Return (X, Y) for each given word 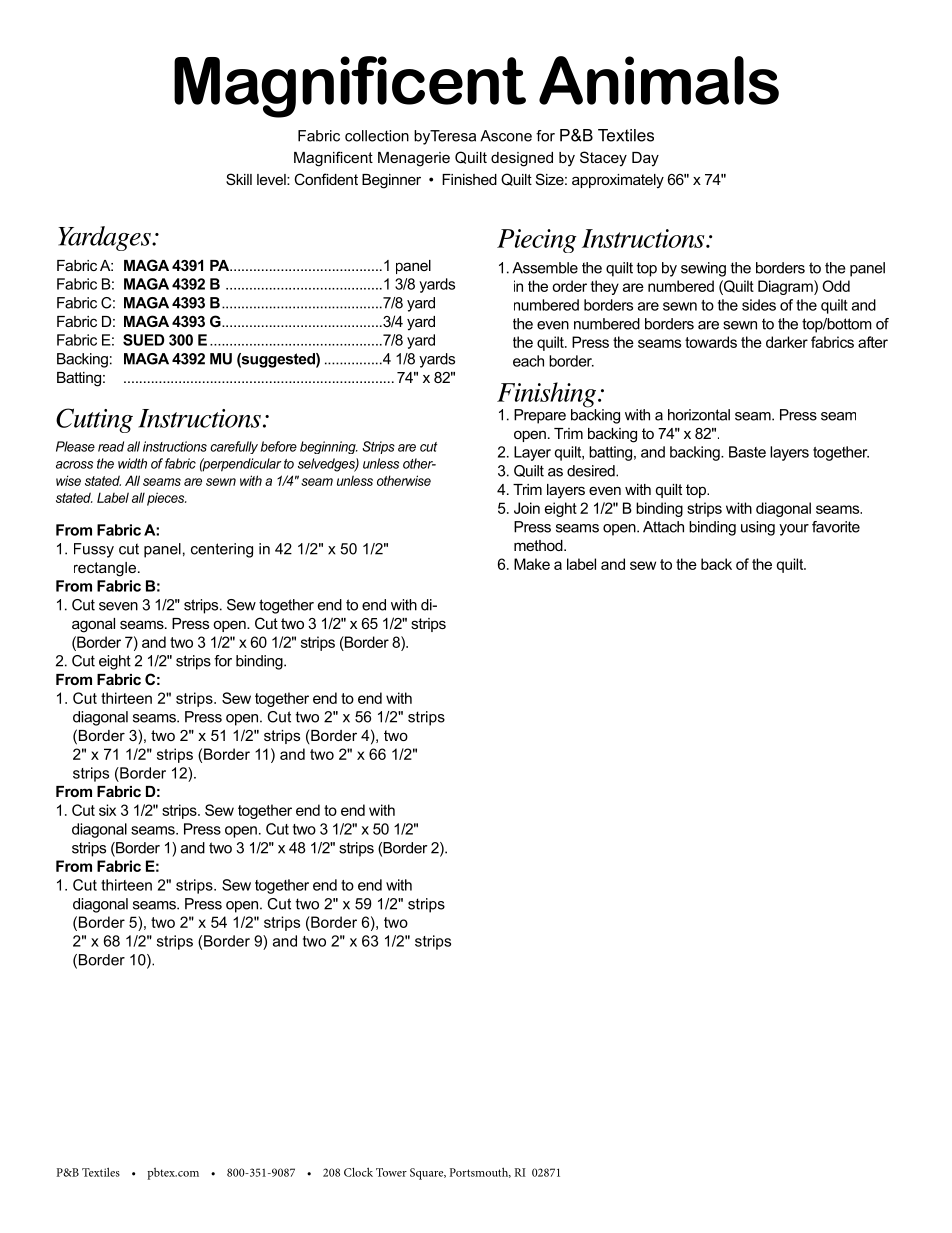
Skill (239, 179)
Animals (659, 80)
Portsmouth (480, 1172)
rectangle (105, 569)
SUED (143, 340)
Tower (391, 1172)
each (528, 361)
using (758, 528)
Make (532, 564)
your (794, 530)
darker (787, 342)
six (107, 810)
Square (428, 1174)
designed (522, 159)
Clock (358, 1172)
